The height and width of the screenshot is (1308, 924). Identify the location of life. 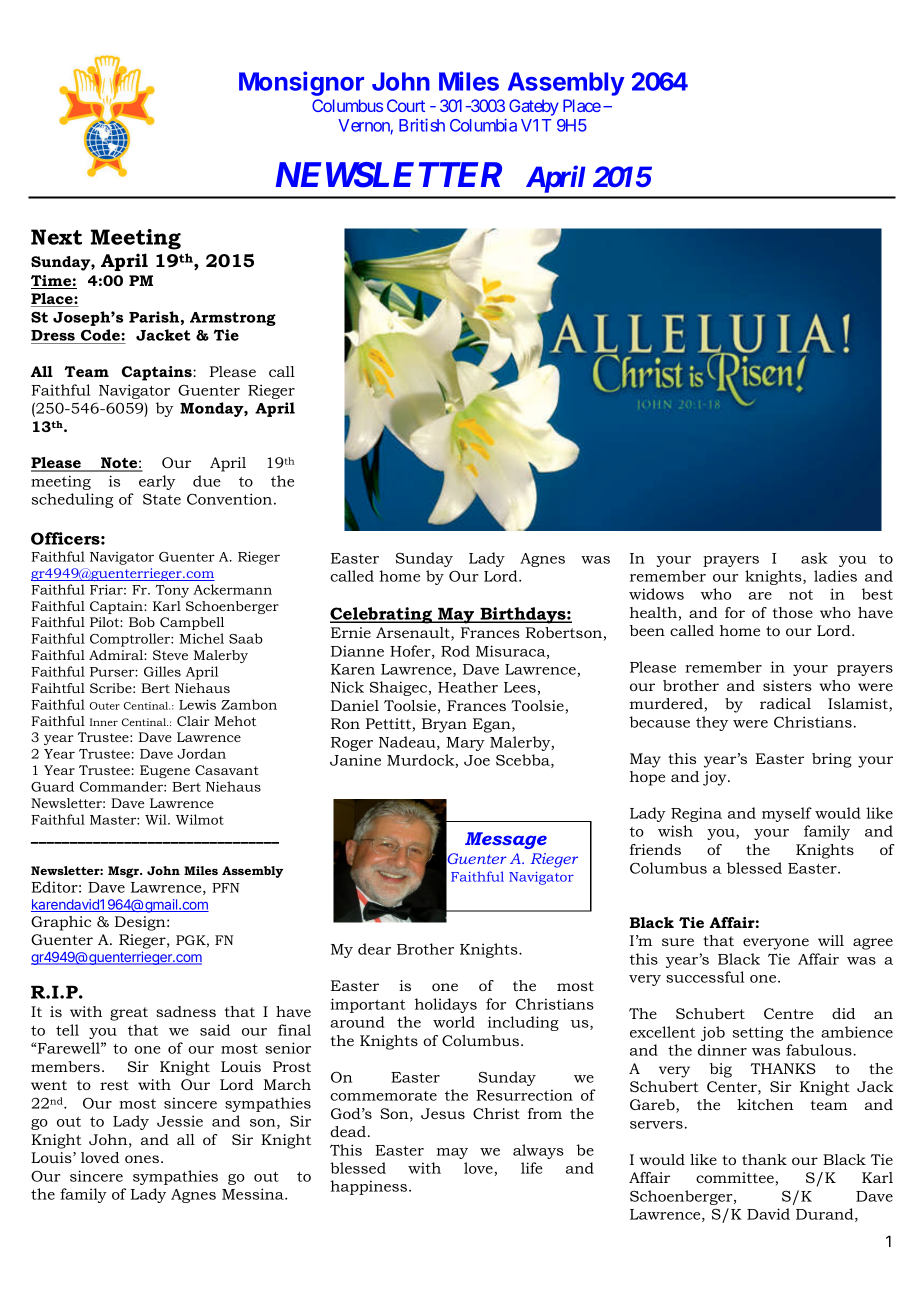
(532, 1168).
